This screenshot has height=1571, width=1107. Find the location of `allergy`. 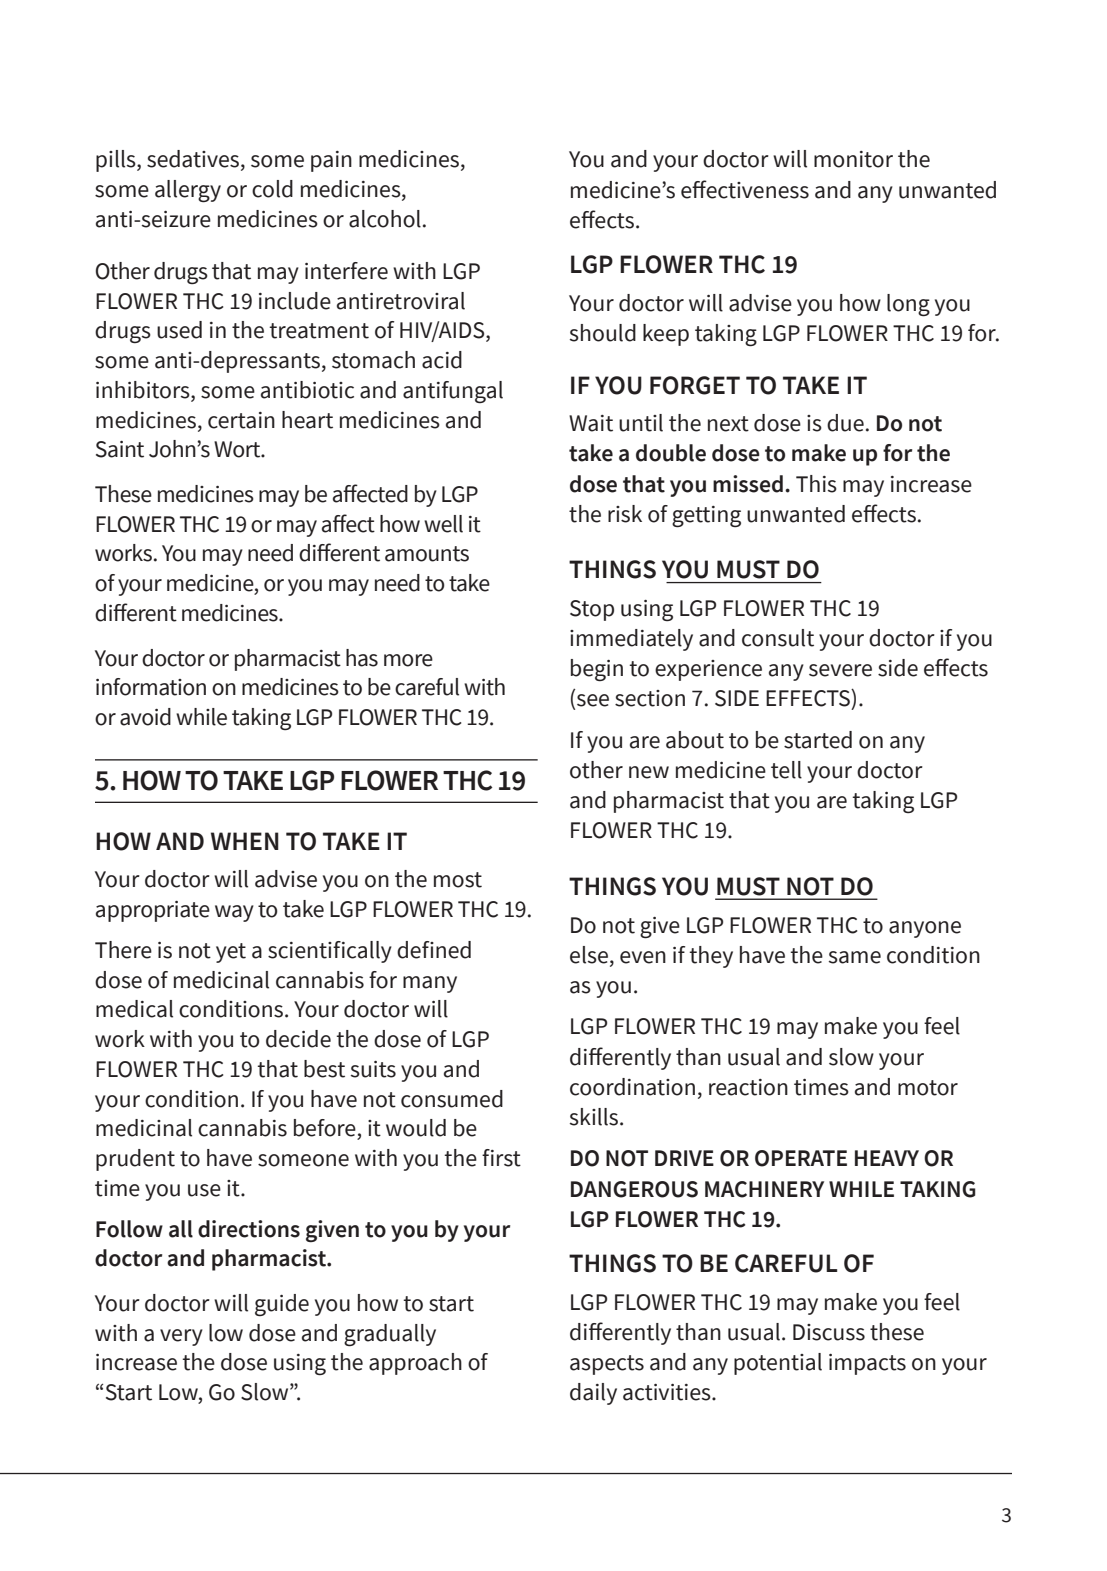

allergy is located at coordinates (188, 191).
